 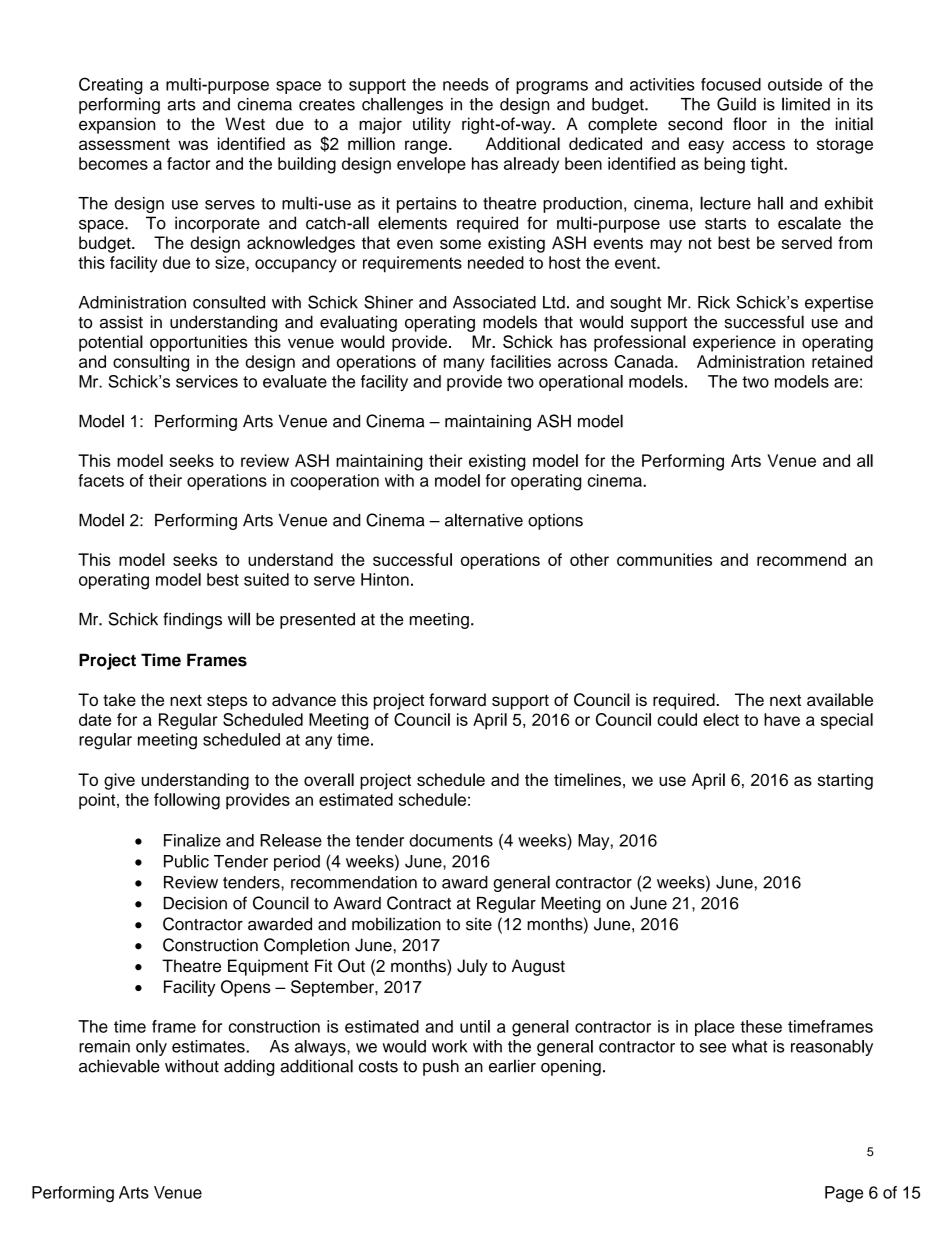 What do you see at coordinates (750, 124) in the image?
I see `floor` at bounding box center [750, 124].
